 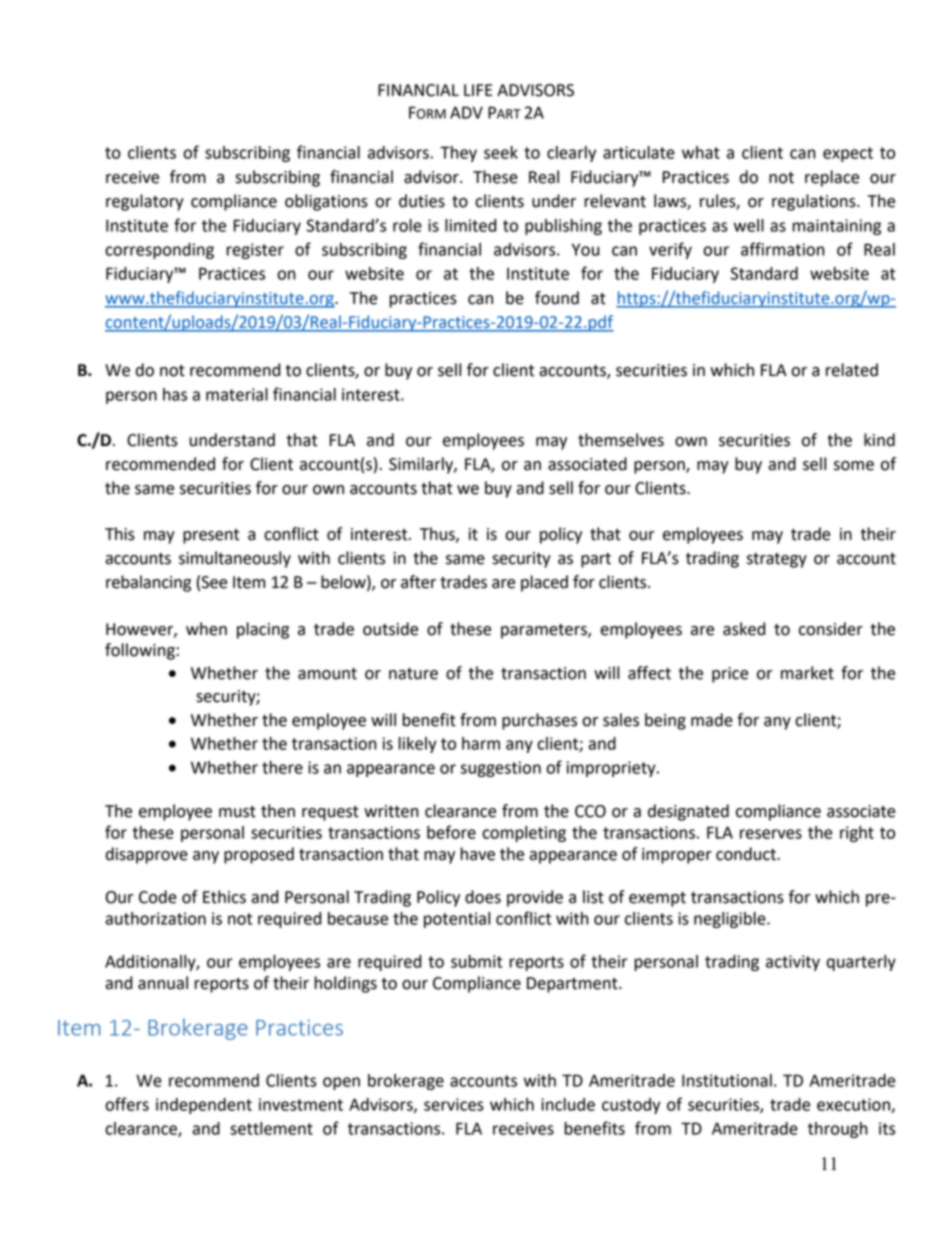 I want to click on suggestion, so click(x=501, y=769).
